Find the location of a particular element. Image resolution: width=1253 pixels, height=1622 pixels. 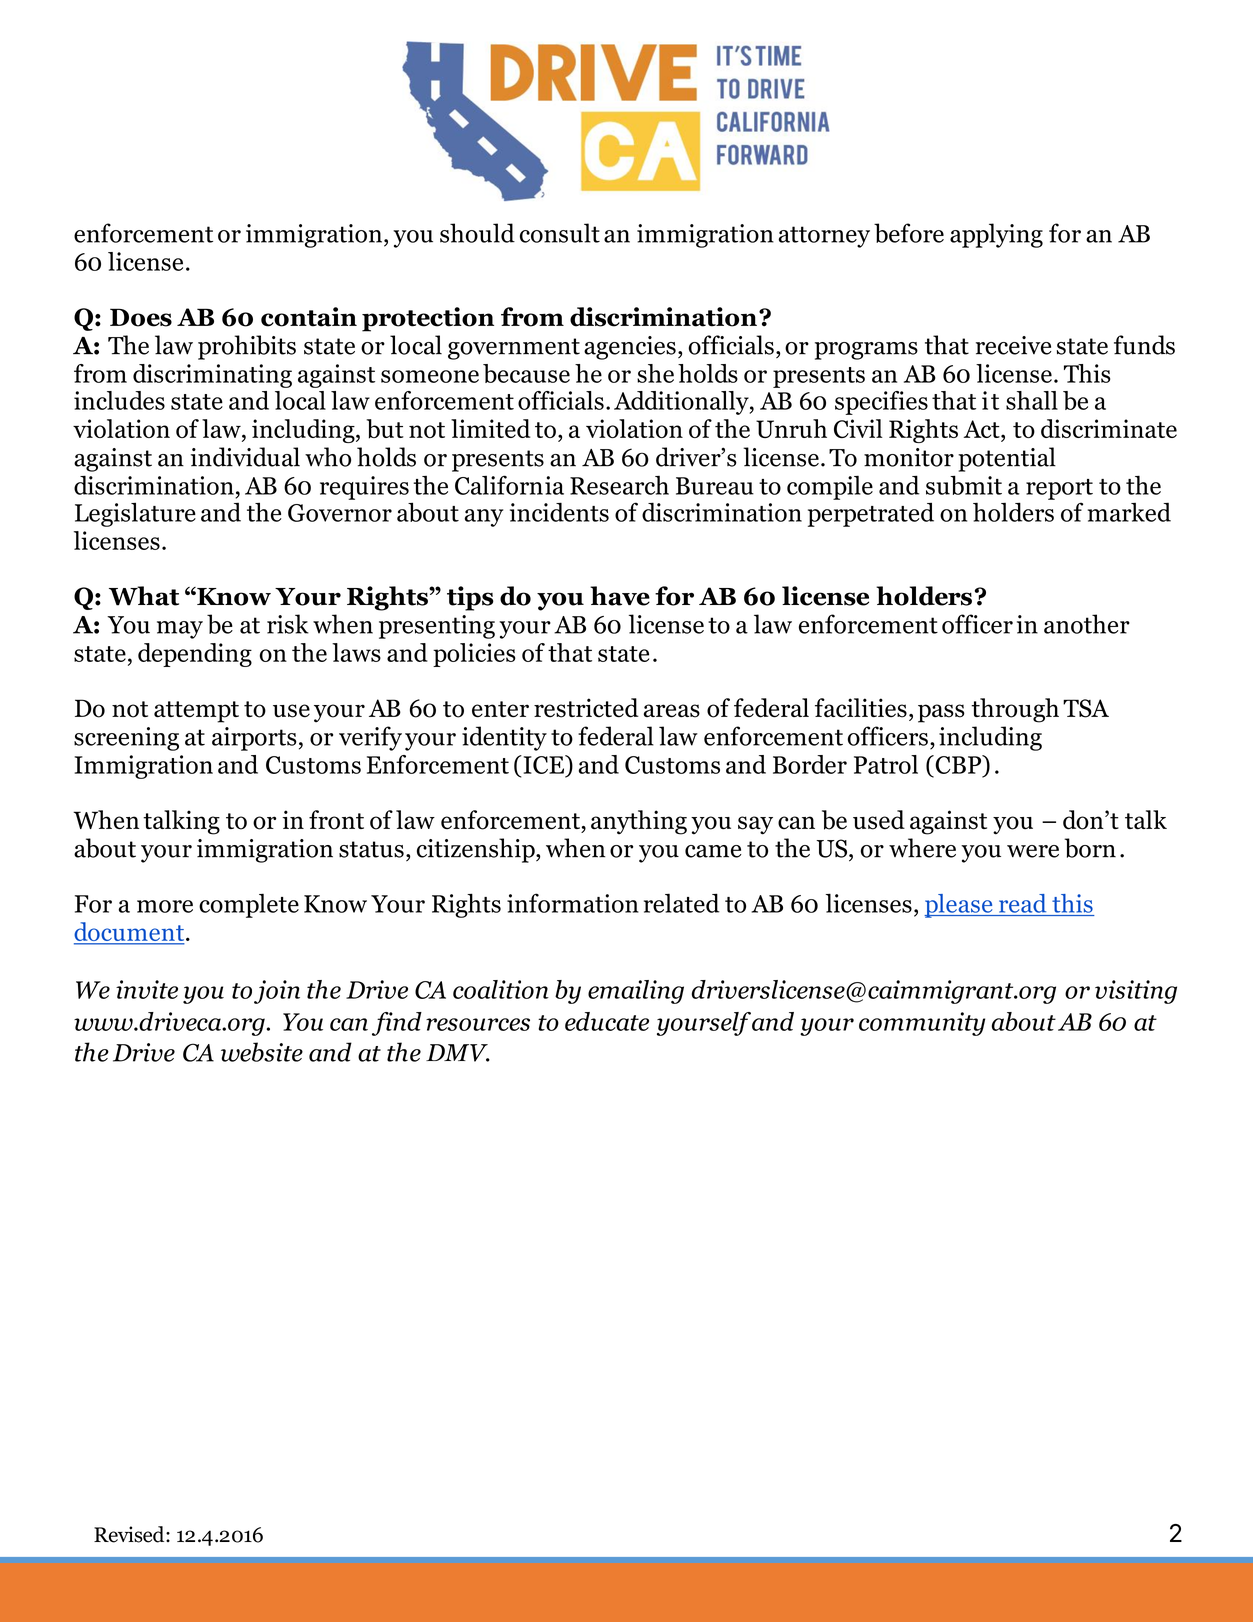

educate is located at coordinates (607, 1021).
